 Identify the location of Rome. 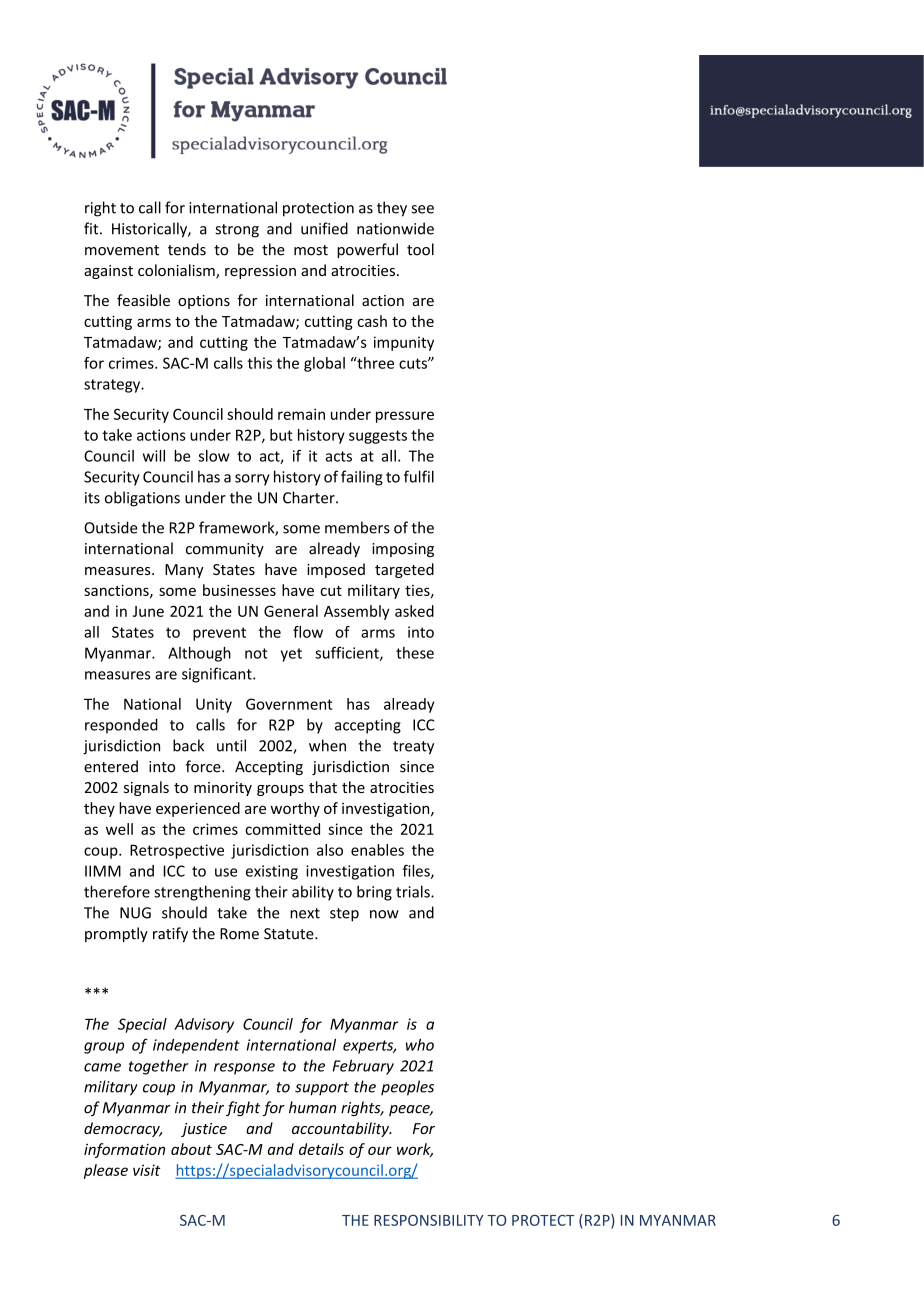
(239, 934).
